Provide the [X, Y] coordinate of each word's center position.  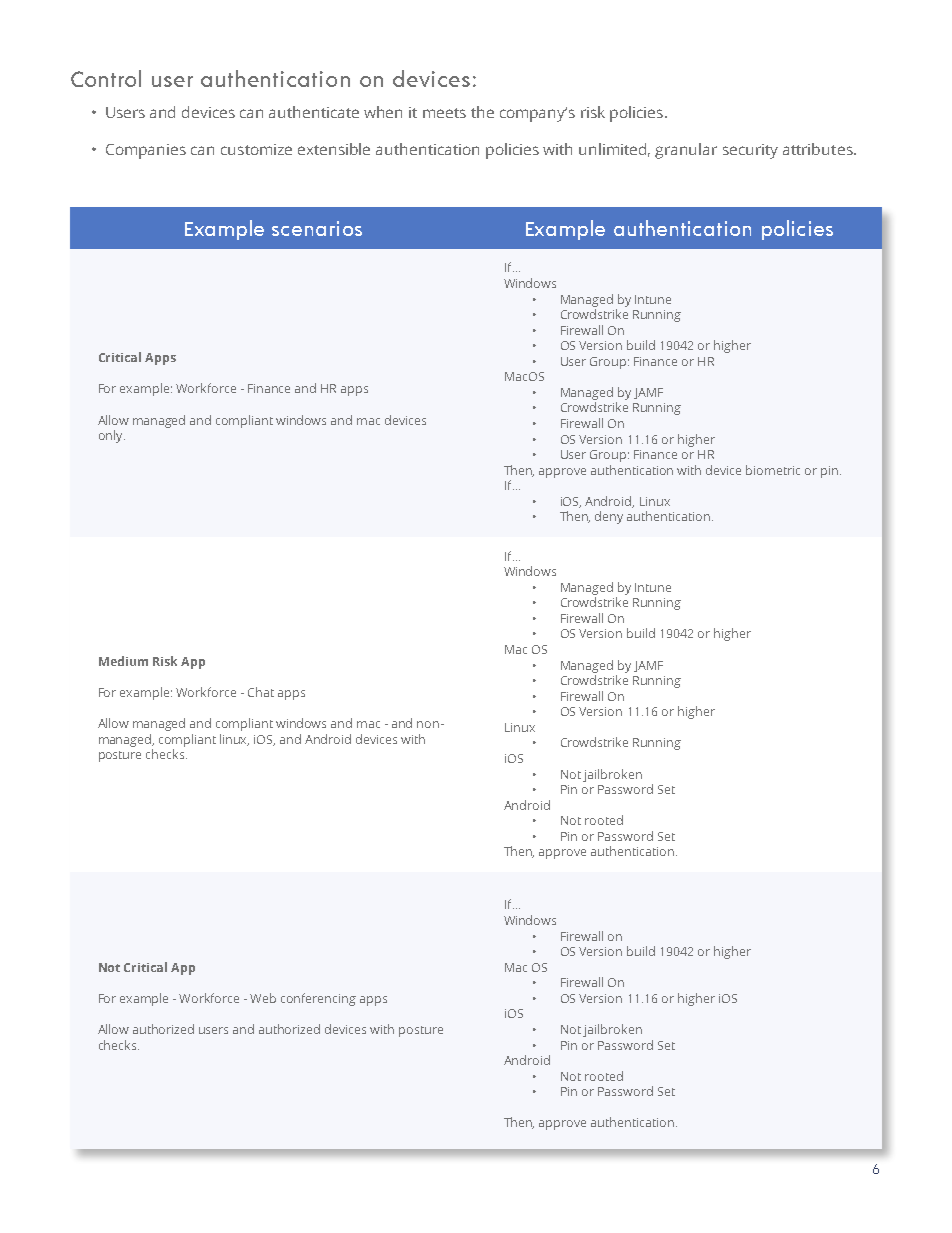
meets [444, 113]
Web [263, 998]
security [750, 151]
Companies [146, 151]
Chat [261, 692]
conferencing [318, 999]
